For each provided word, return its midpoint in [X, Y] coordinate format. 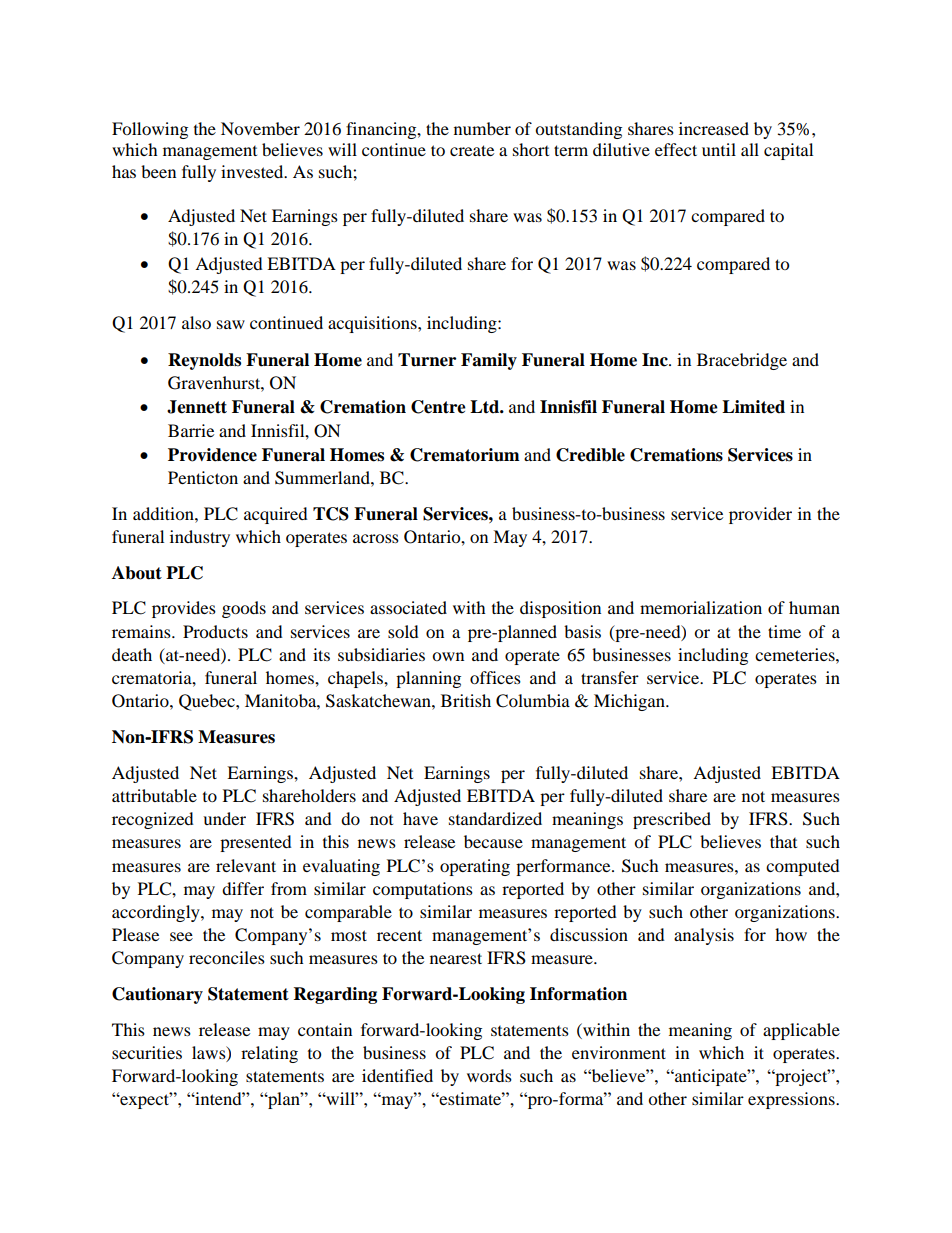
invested [253, 171]
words [489, 1075]
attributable [154, 795]
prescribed [672, 820]
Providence [212, 455]
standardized [495, 818]
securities [147, 1052]
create [472, 150]
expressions [792, 1100]
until [719, 149]
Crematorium [465, 455]
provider [760, 515]
